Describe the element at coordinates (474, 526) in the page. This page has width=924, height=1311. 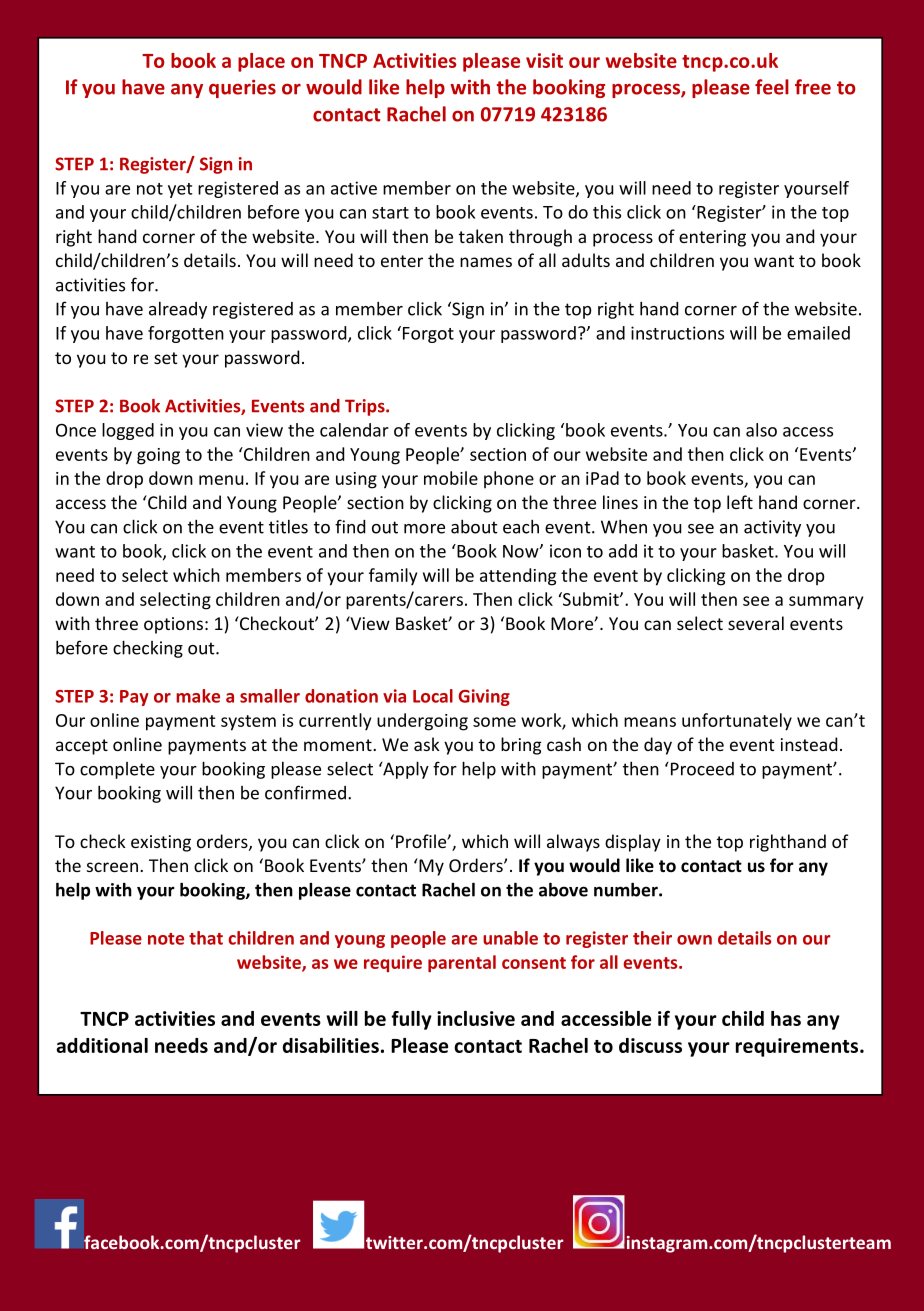
I see `about` at that location.
